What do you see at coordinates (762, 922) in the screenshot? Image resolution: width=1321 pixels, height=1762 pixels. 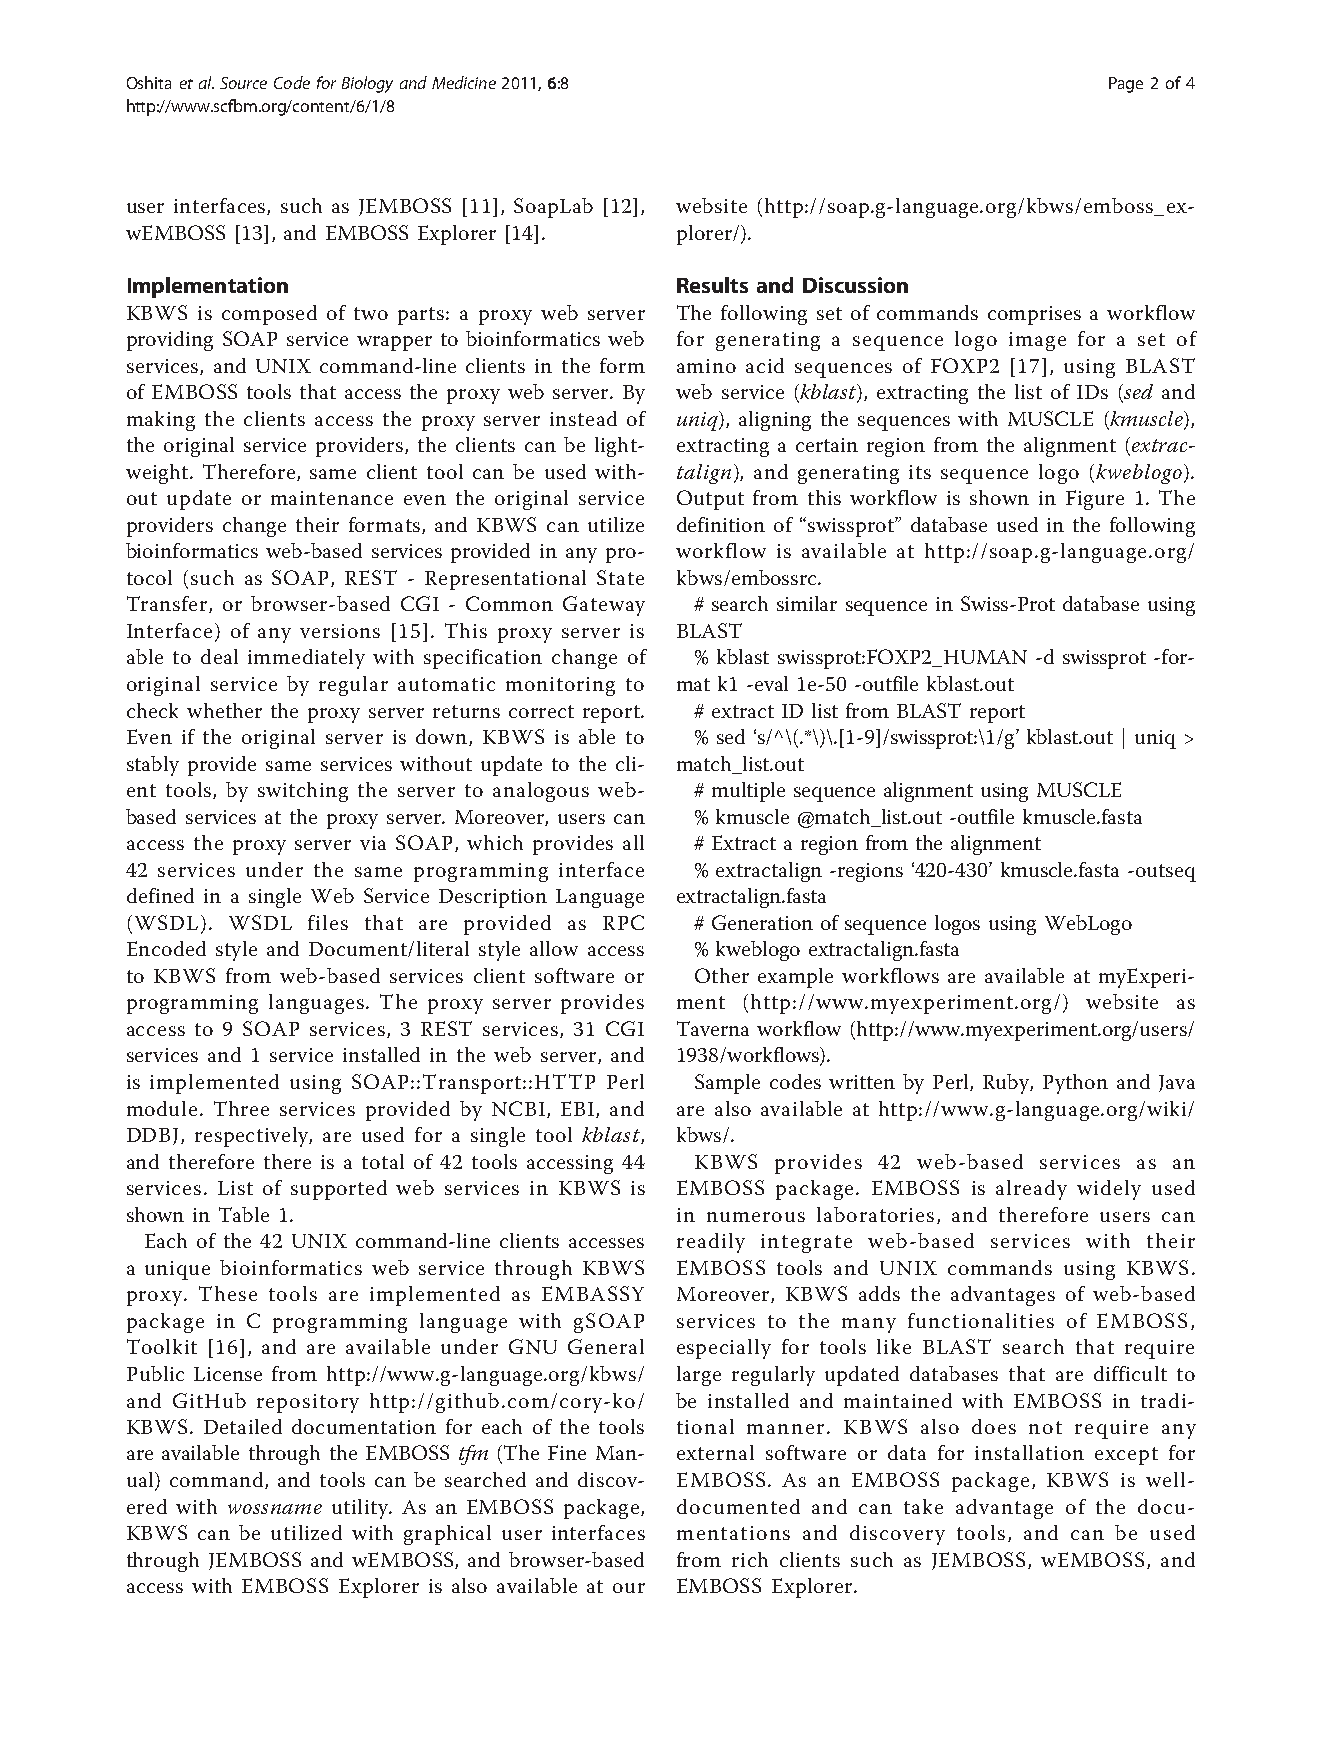 I see `Generation` at bounding box center [762, 922].
